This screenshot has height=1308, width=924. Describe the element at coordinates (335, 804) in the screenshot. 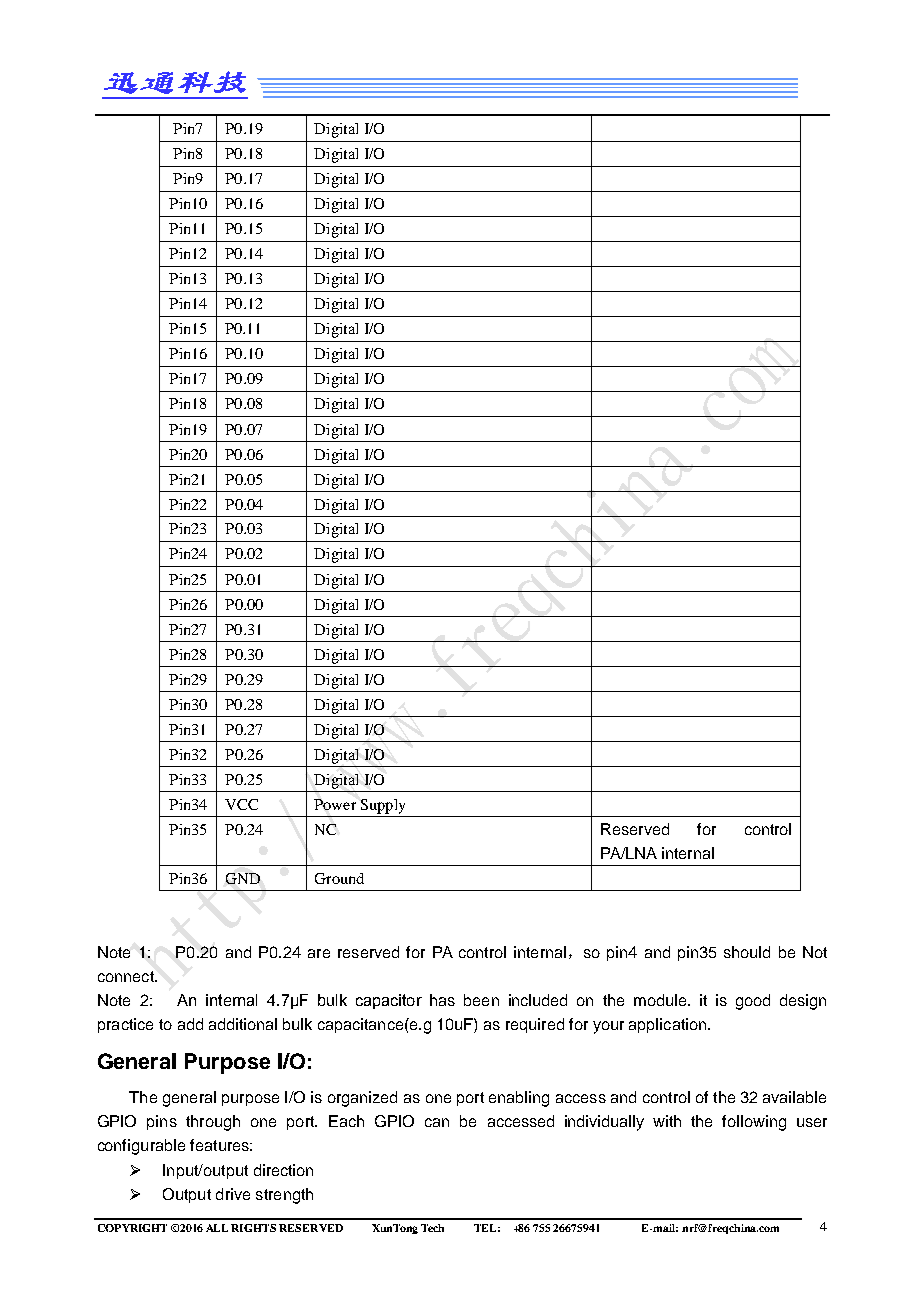

I see `Power` at that location.
